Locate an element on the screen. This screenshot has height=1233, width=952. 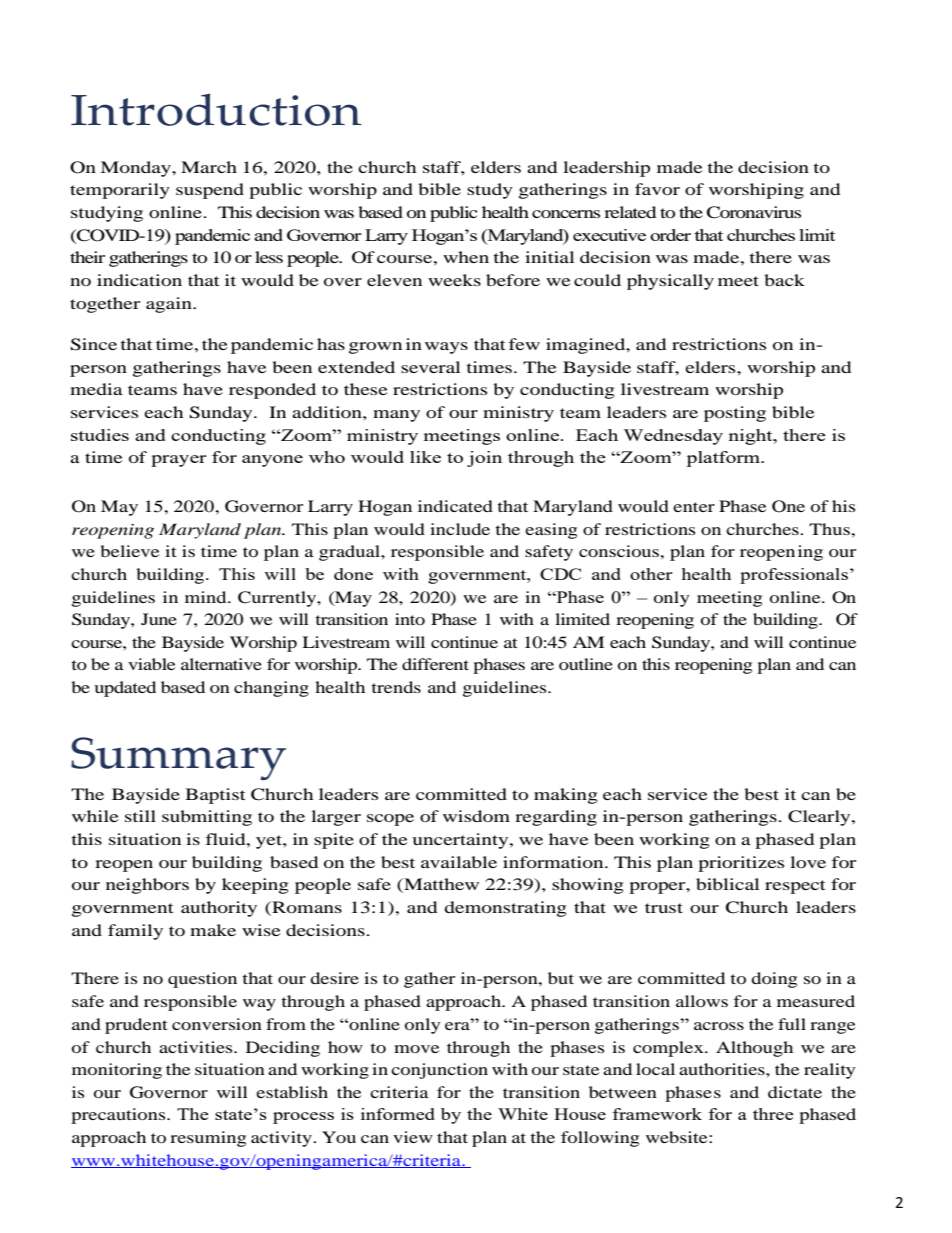
Summary is located at coordinates (178, 758).
